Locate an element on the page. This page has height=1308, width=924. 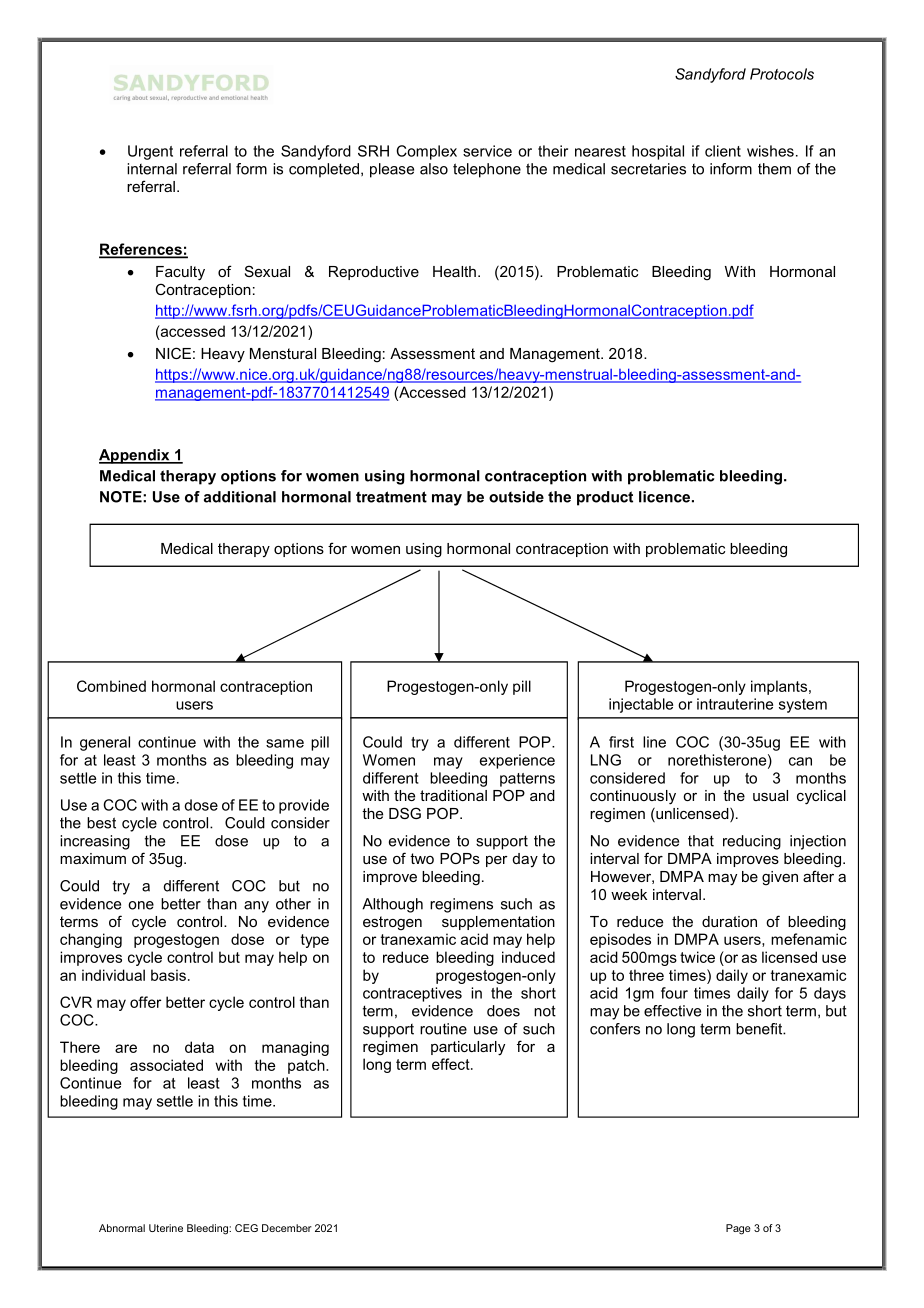
Appendix is located at coordinates (135, 456).
